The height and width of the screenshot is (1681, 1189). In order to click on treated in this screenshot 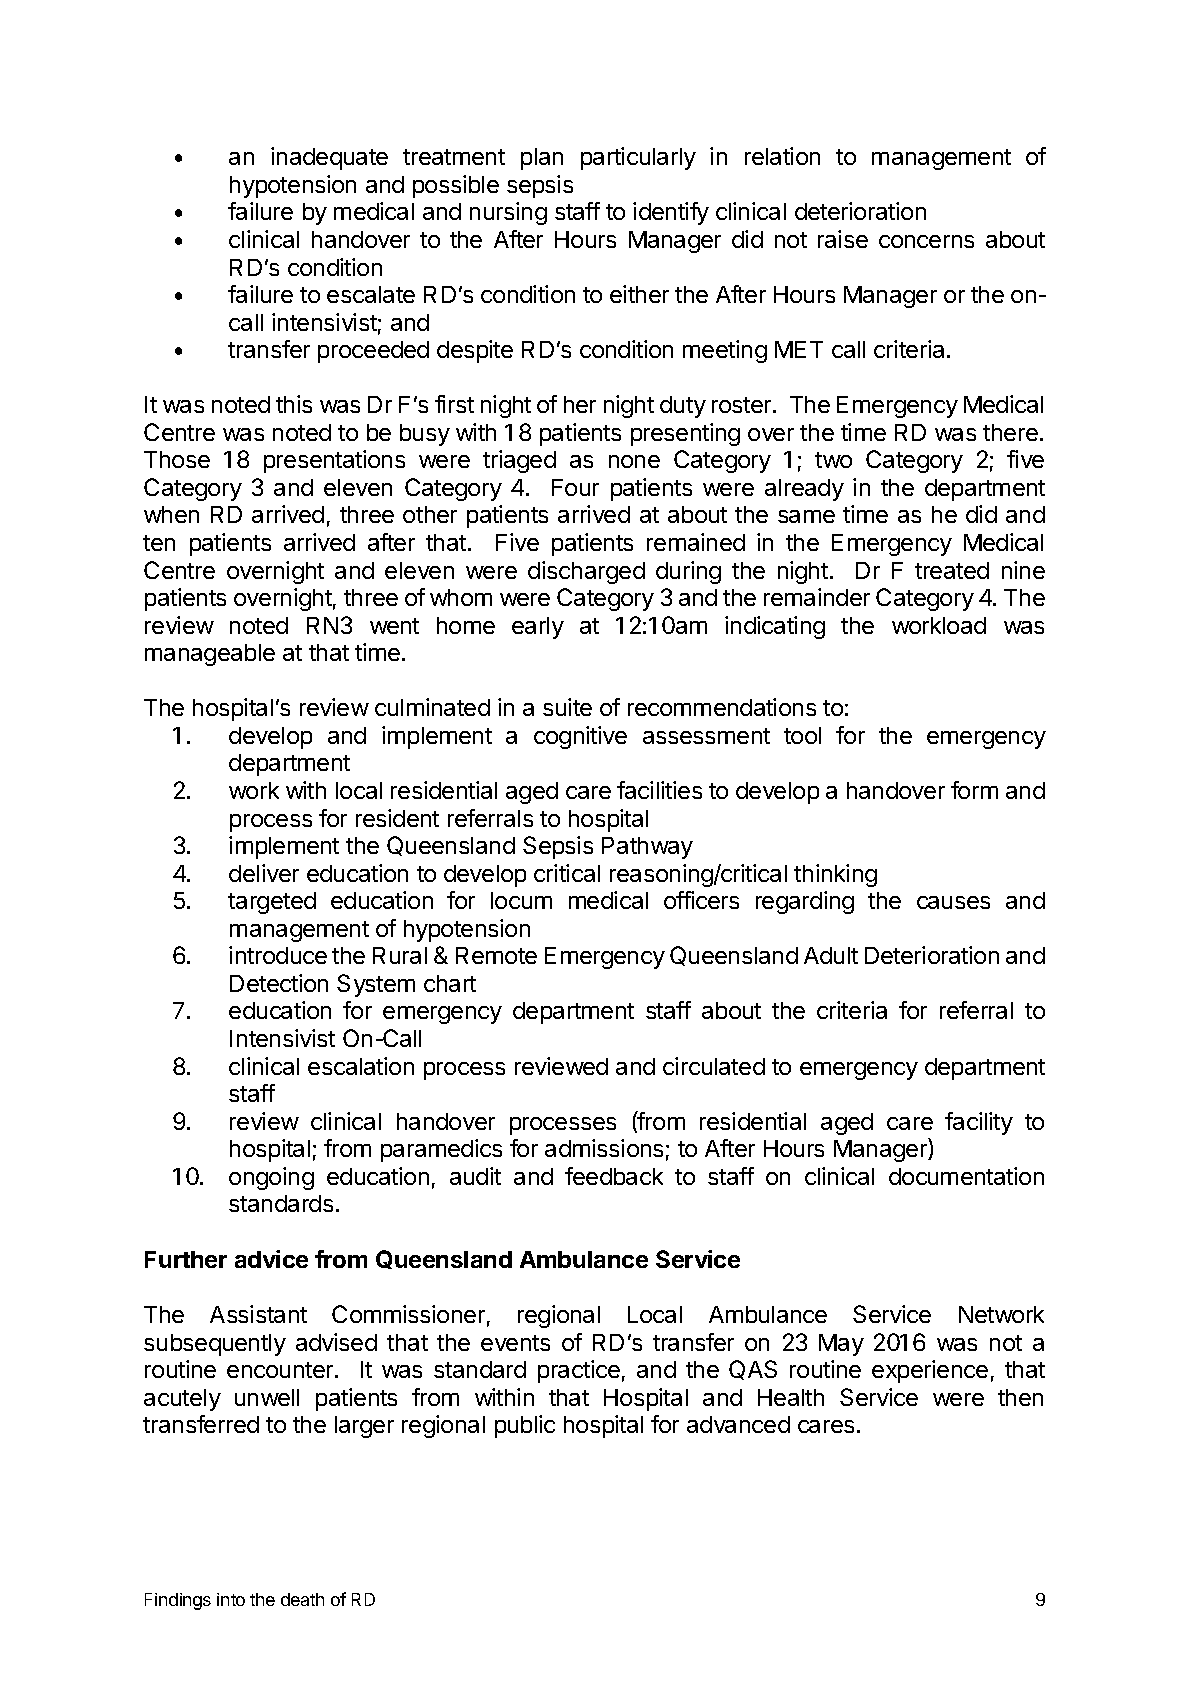, I will do `click(952, 570)`.
